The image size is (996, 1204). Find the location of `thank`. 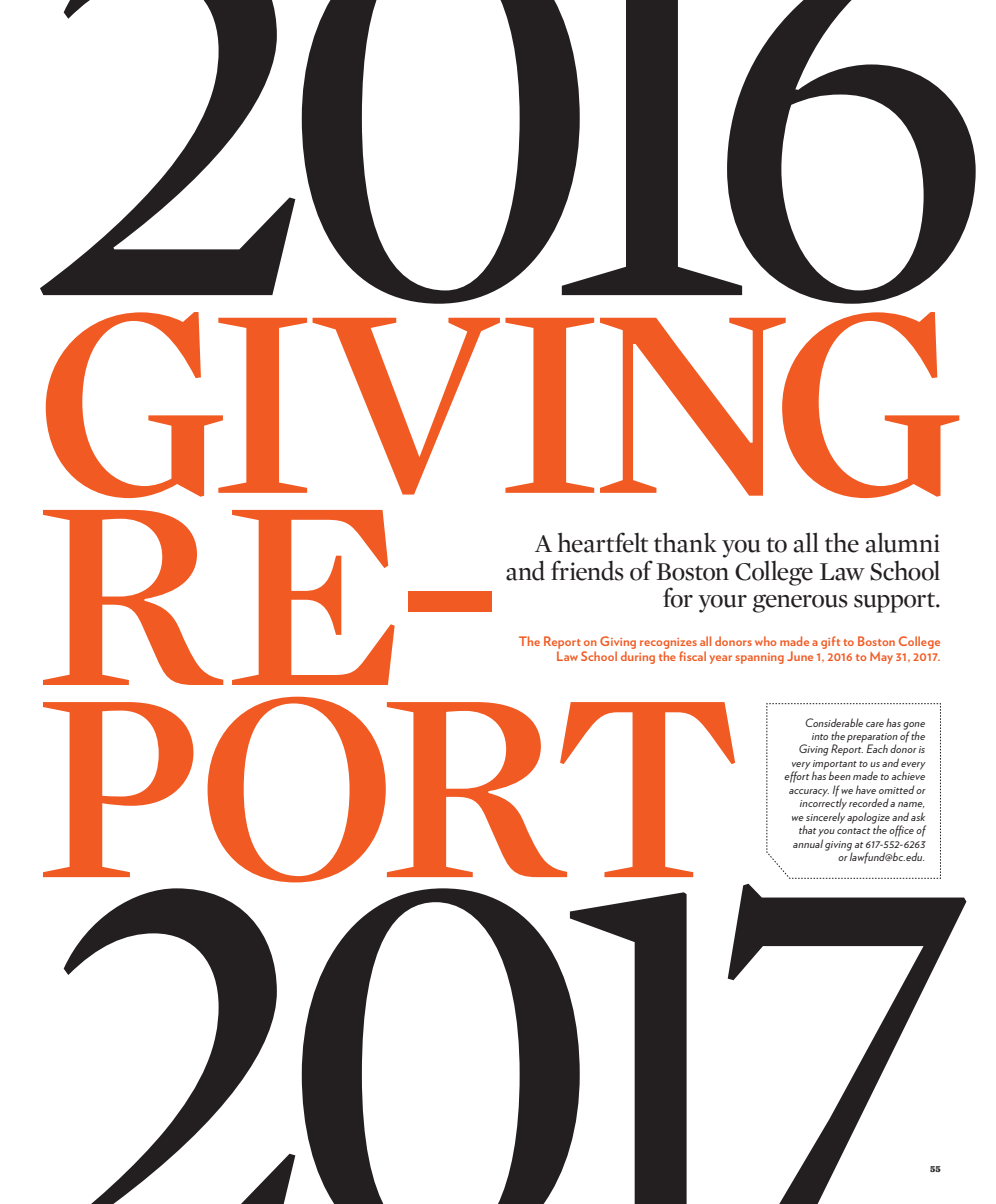

thank is located at coordinates (685, 542).
